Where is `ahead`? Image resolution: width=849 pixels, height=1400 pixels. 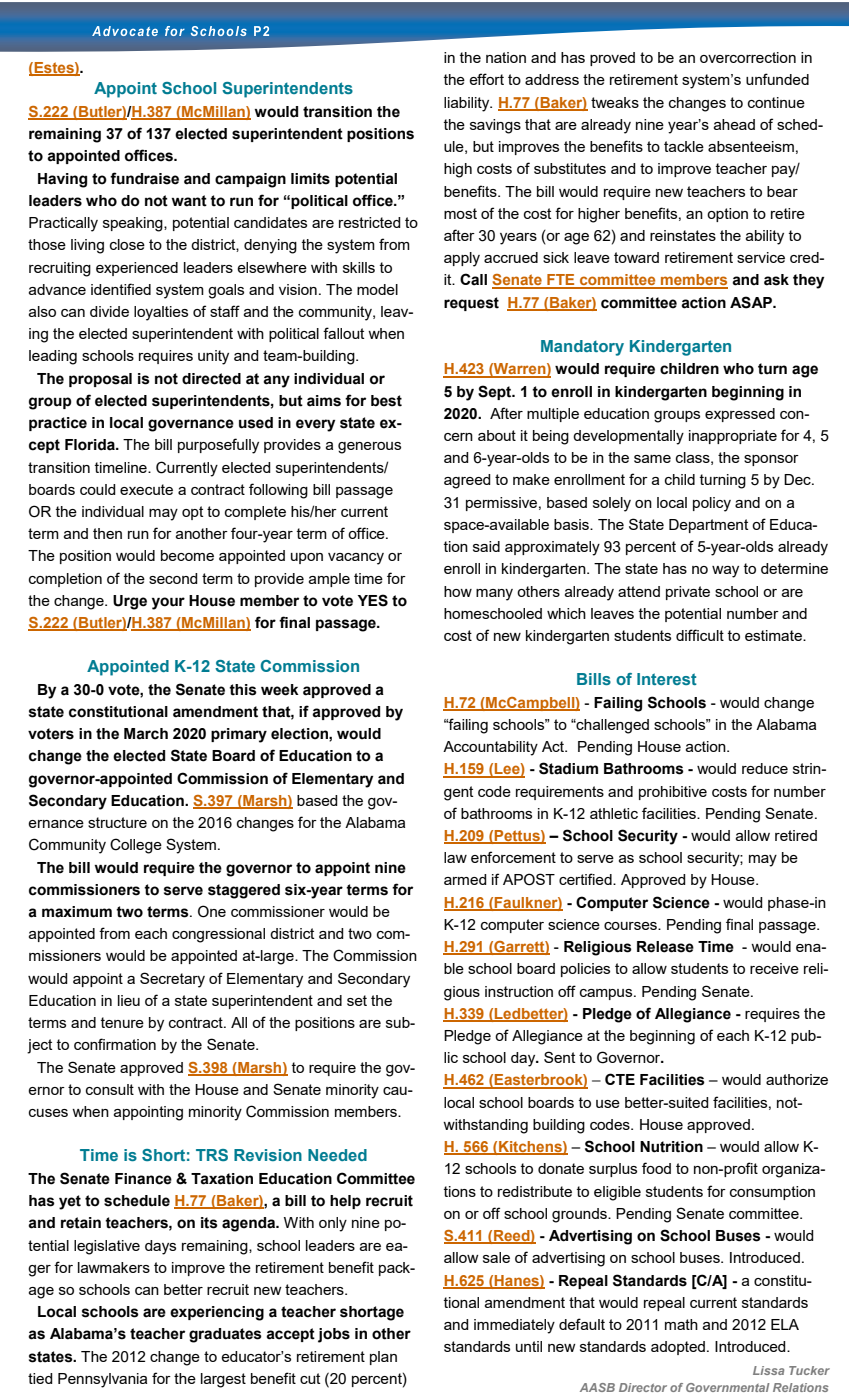
ahead is located at coordinates (734, 124).
